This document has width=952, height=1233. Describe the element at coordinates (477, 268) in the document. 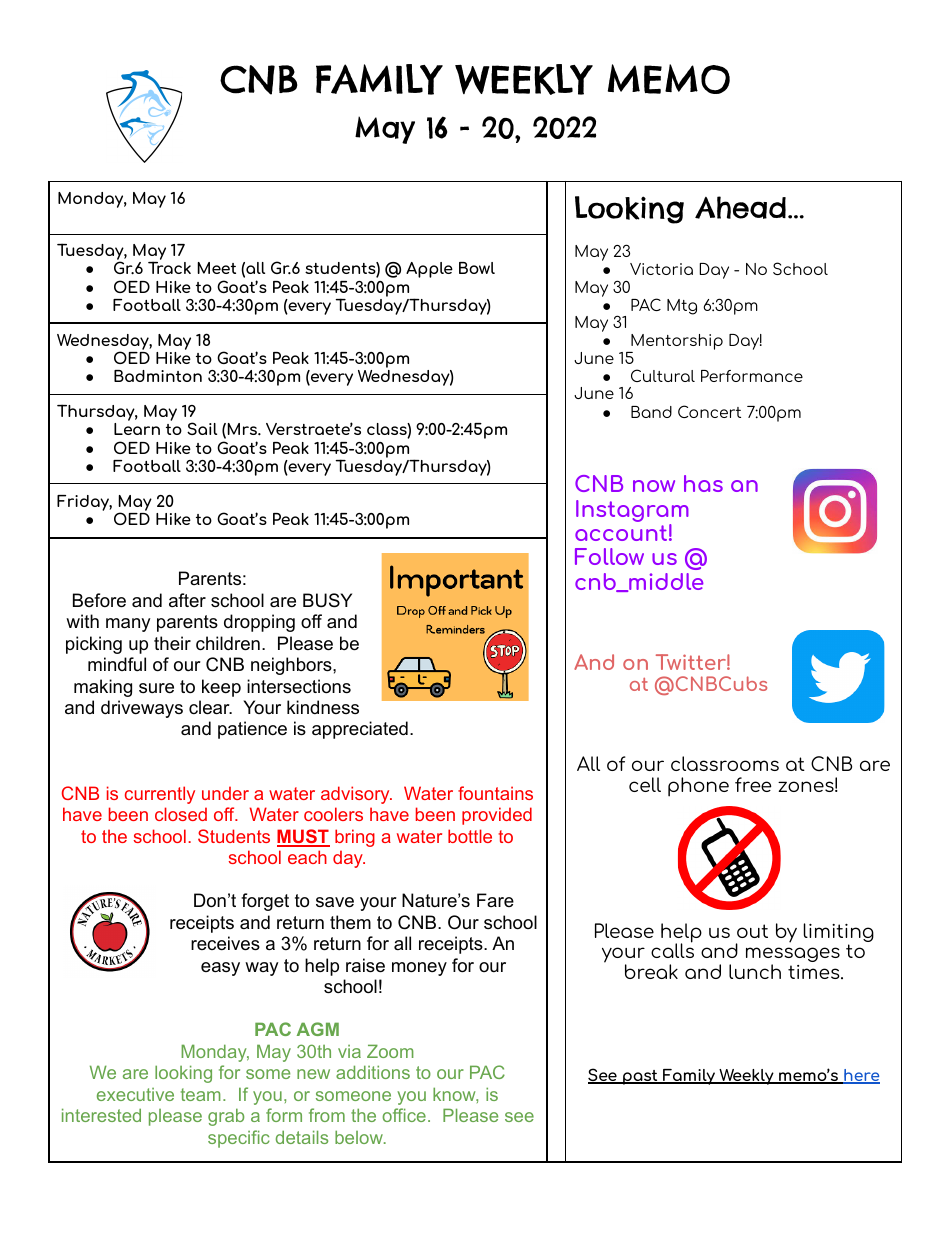

I see `Bowl` at that location.
